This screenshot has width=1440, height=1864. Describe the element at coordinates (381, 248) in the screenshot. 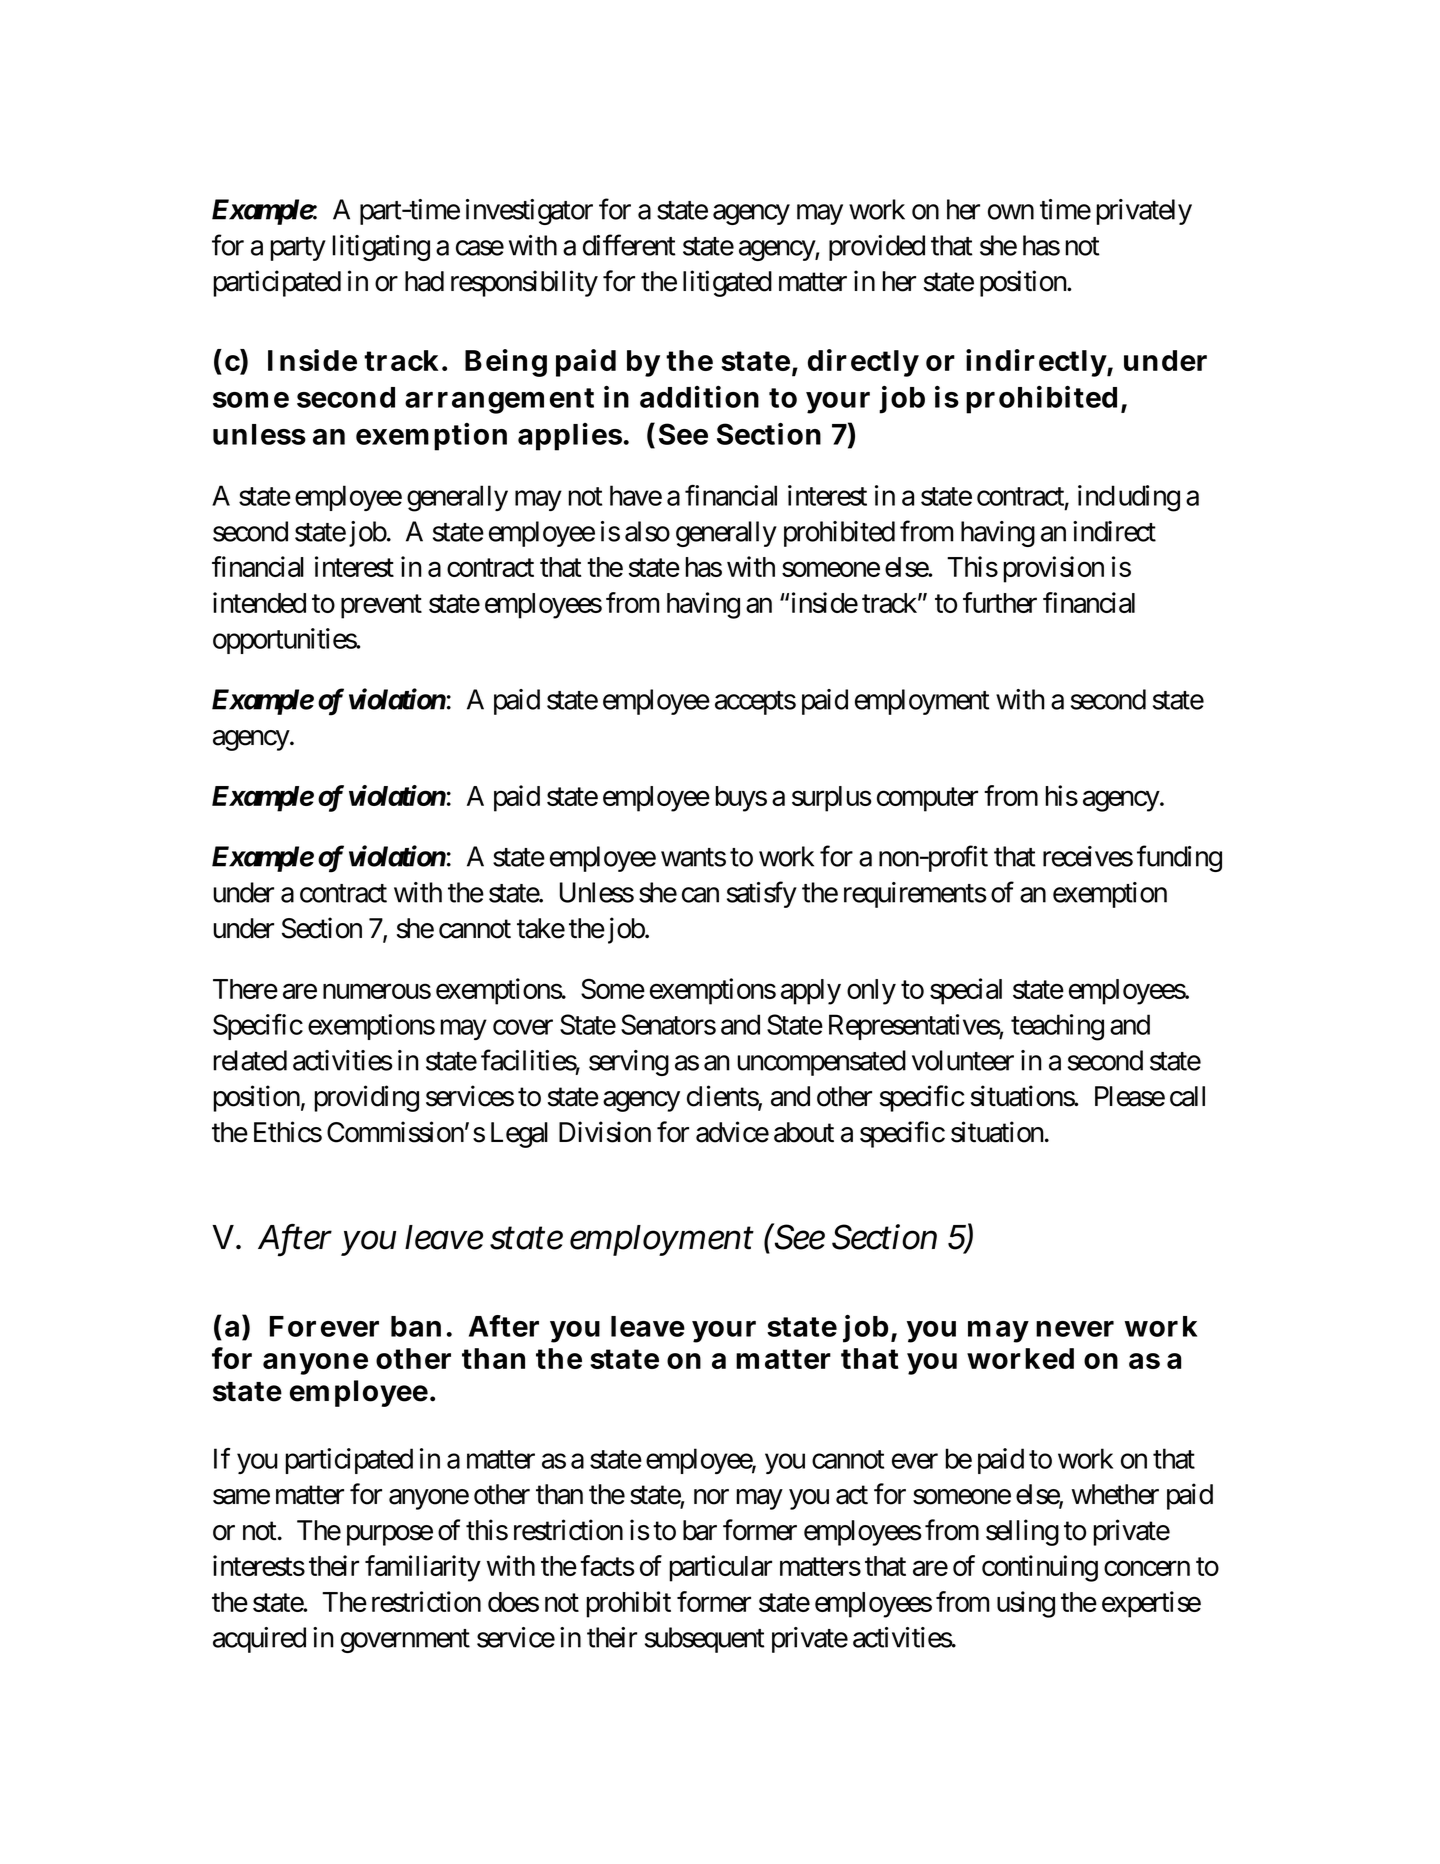

I see `litigating` at that location.
